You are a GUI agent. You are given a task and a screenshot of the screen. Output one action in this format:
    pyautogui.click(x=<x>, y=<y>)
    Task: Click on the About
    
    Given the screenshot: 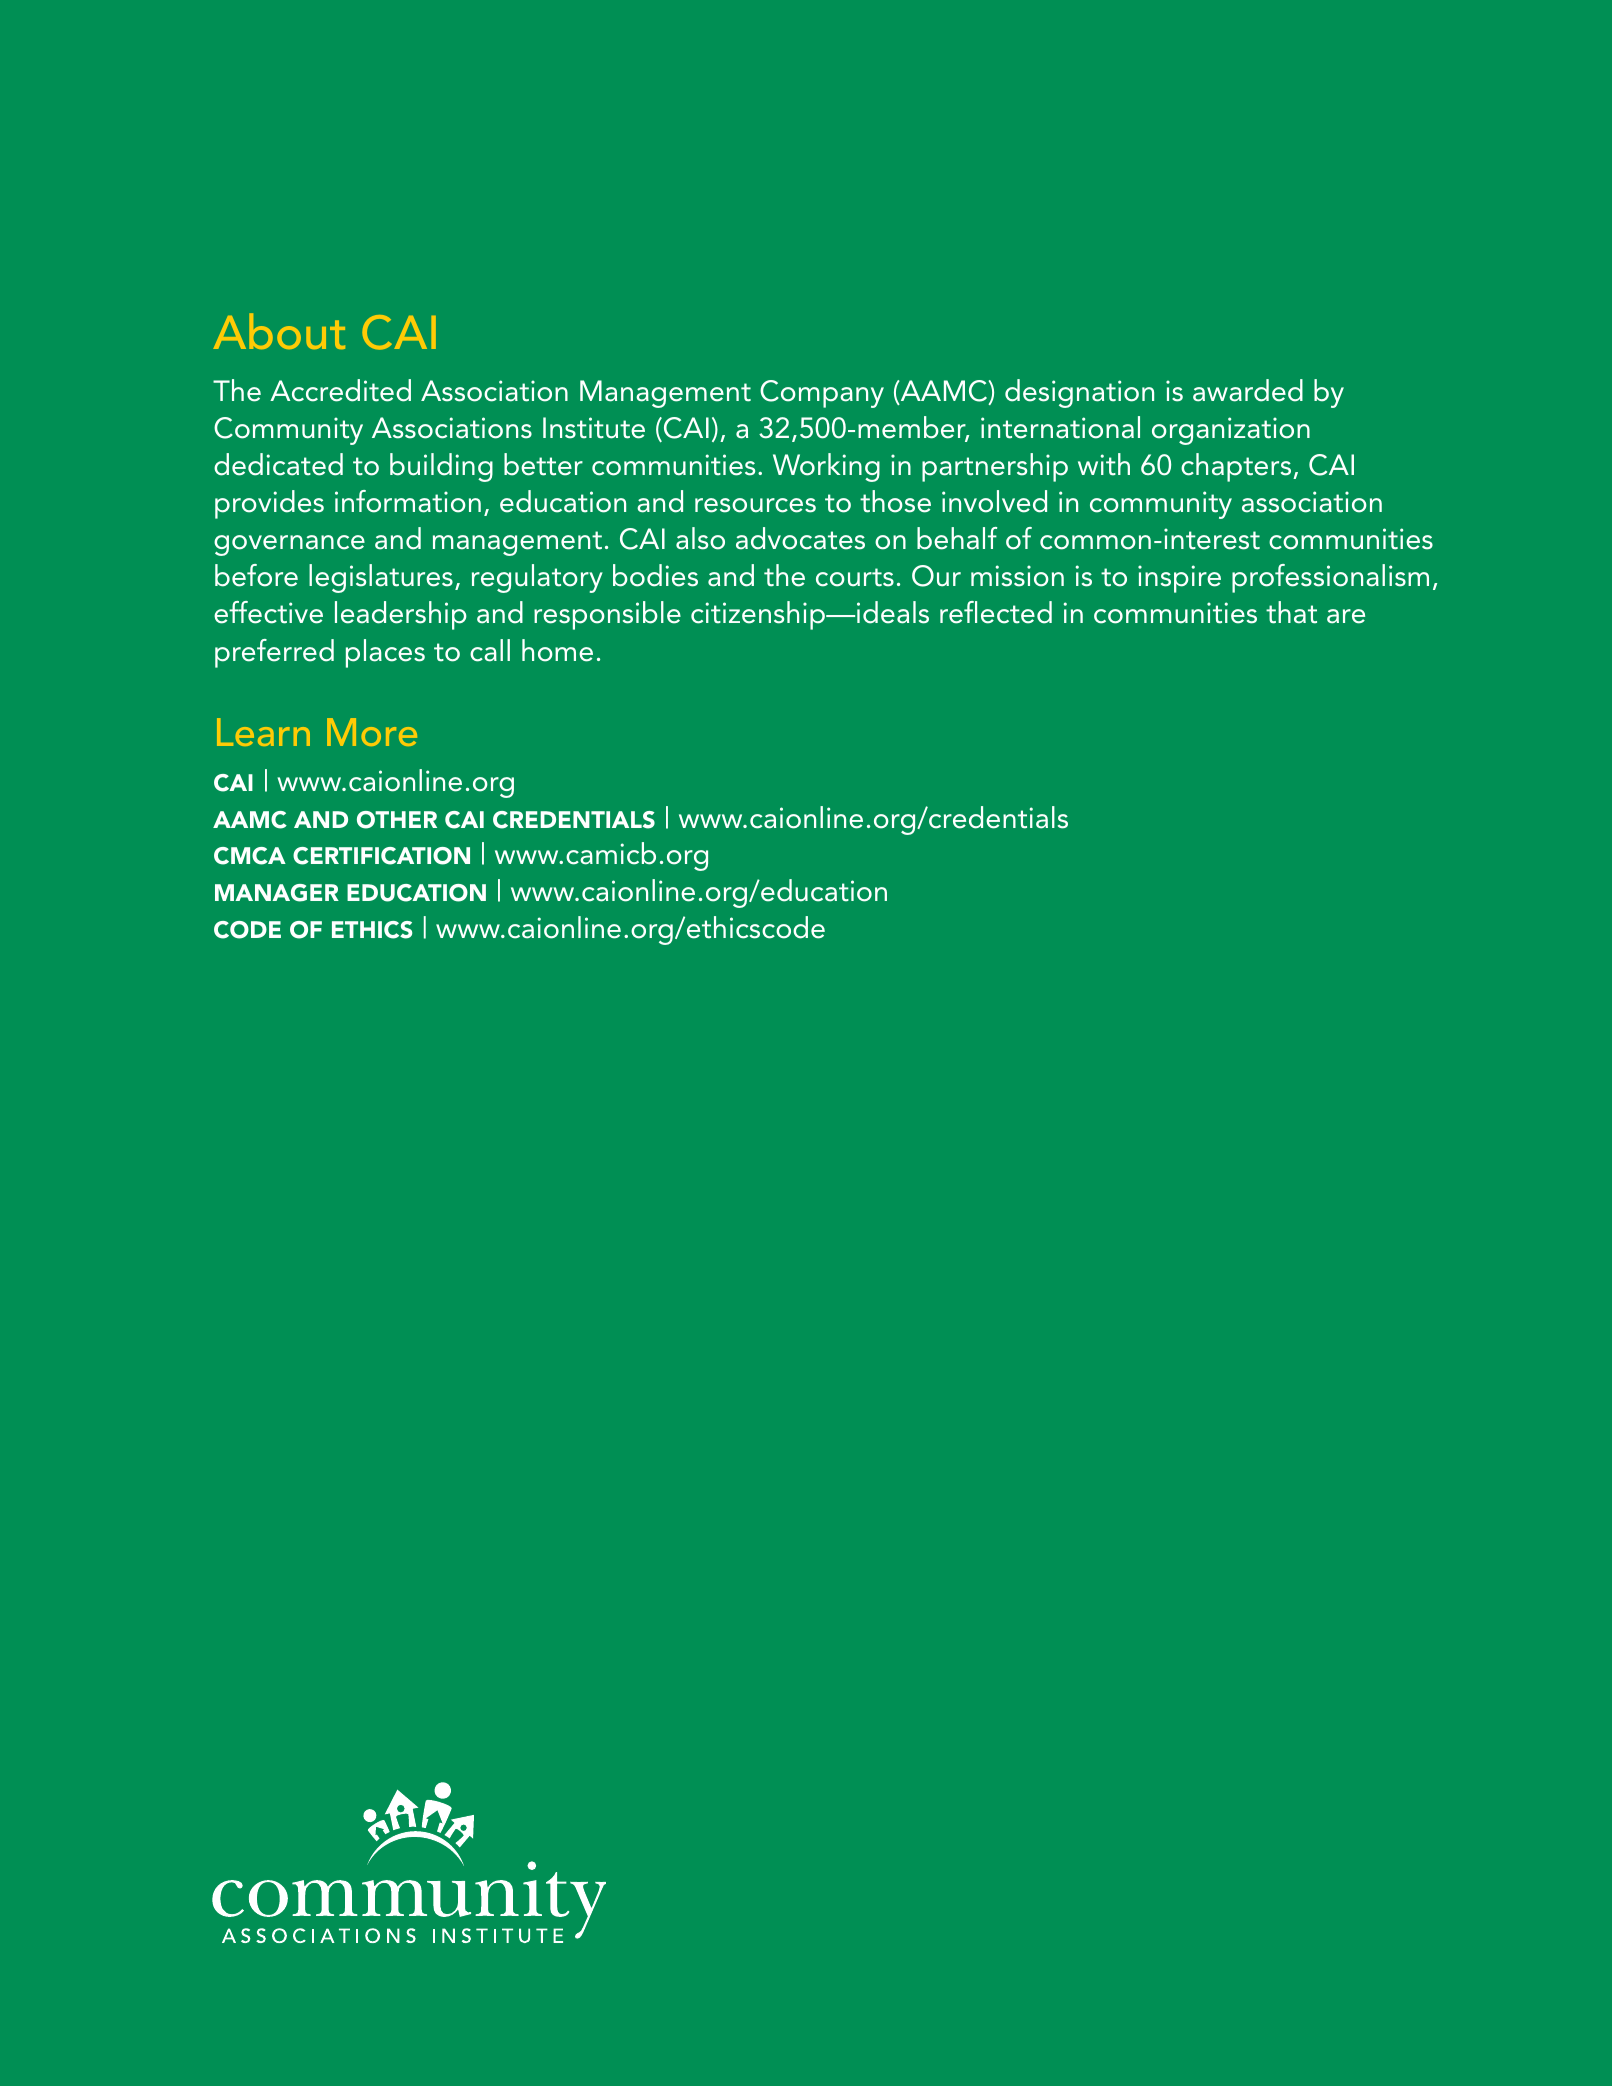 What is the action you would take?
    pyautogui.click(x=279, y=331)
